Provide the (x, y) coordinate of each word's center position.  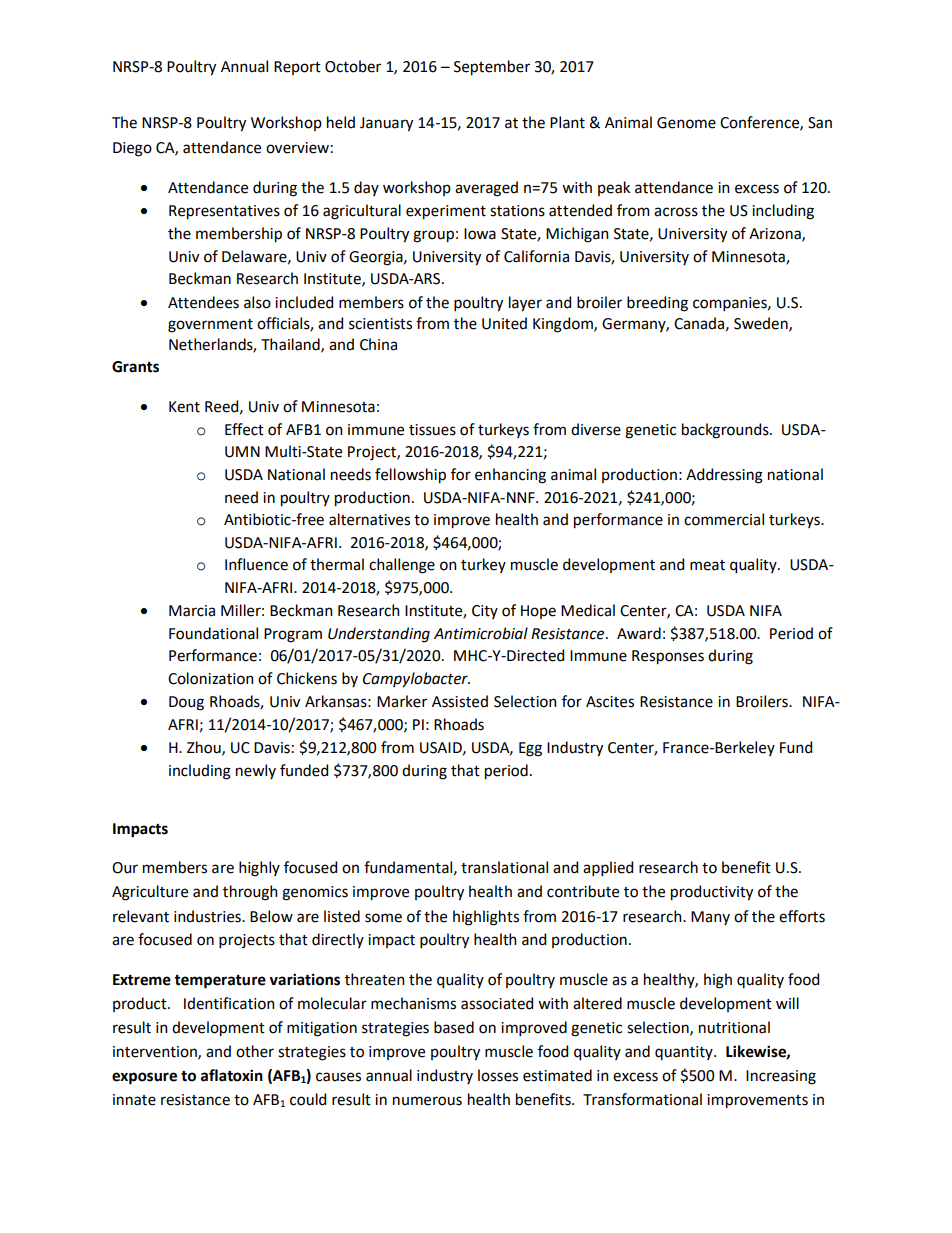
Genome (686, 123)
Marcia (192, 611)
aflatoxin (232, 1075)
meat (707, 565)
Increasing (781, 1077)
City (485, 612)
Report (297, 68)
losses (498, 1075)
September (492, 68)
